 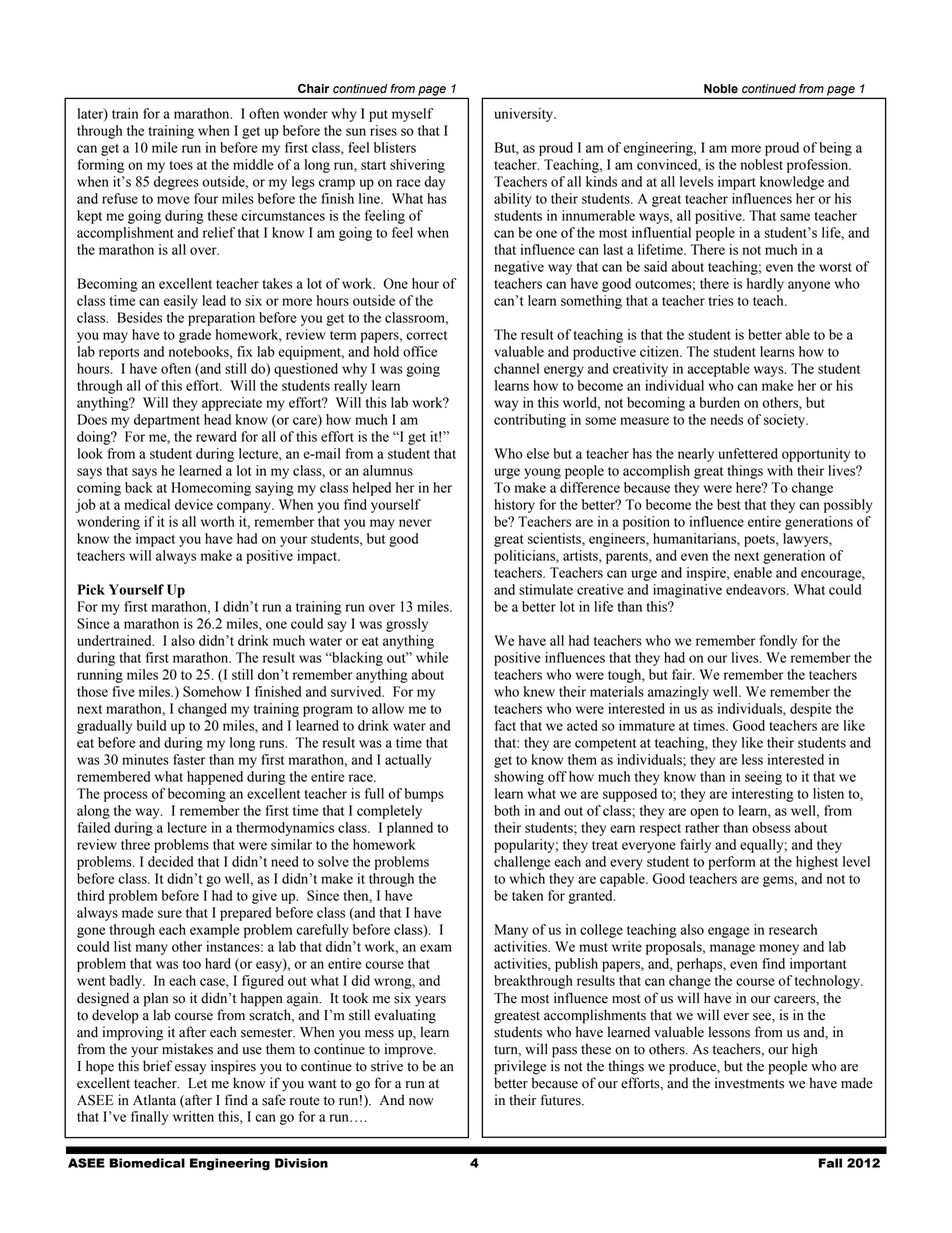 I want to click on impart, so click(x=737, y=183).
